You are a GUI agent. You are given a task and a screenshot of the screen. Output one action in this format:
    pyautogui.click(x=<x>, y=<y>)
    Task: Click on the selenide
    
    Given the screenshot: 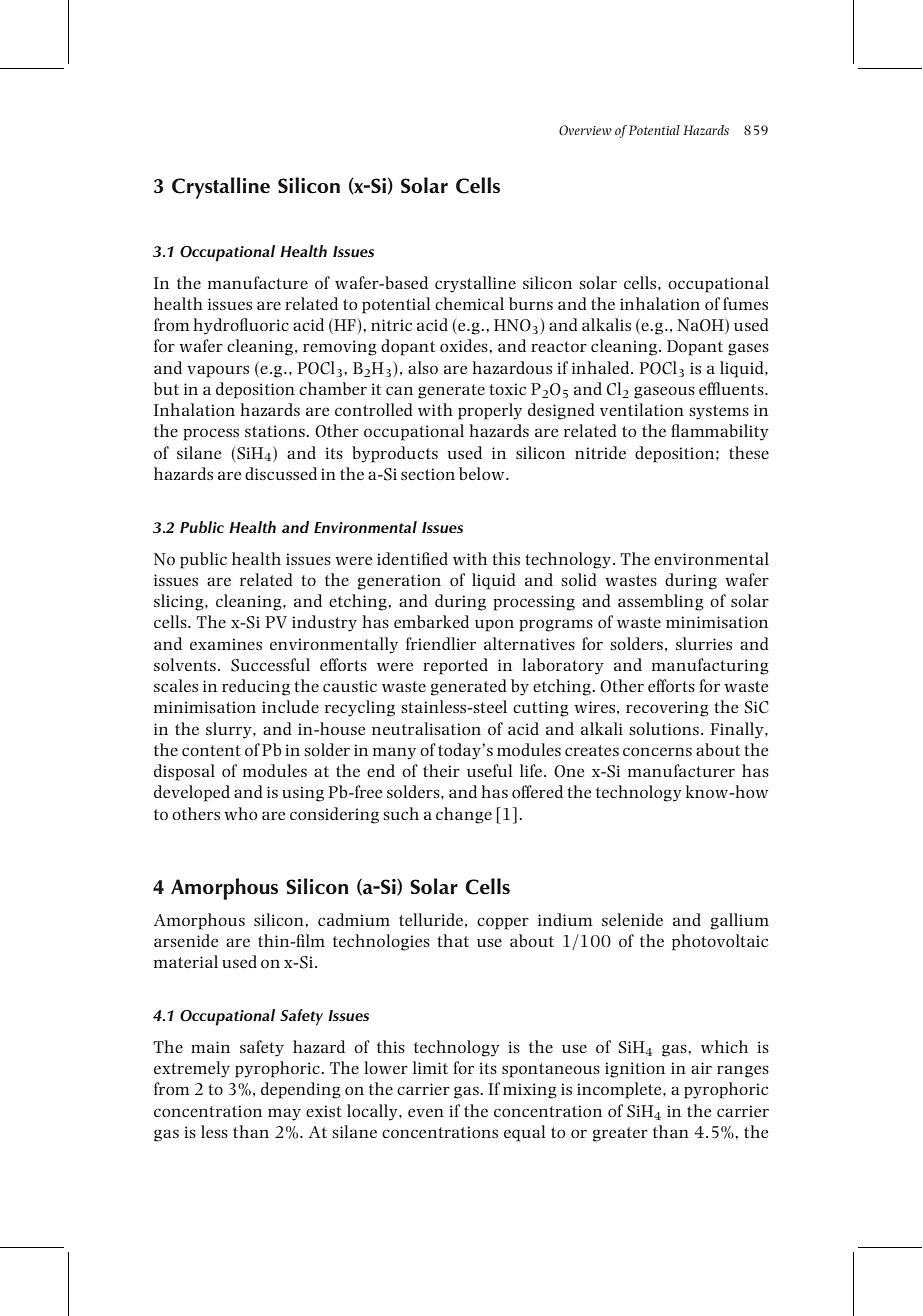 What is the action you would take?
    pyautogui.click(x=632, y=919)
